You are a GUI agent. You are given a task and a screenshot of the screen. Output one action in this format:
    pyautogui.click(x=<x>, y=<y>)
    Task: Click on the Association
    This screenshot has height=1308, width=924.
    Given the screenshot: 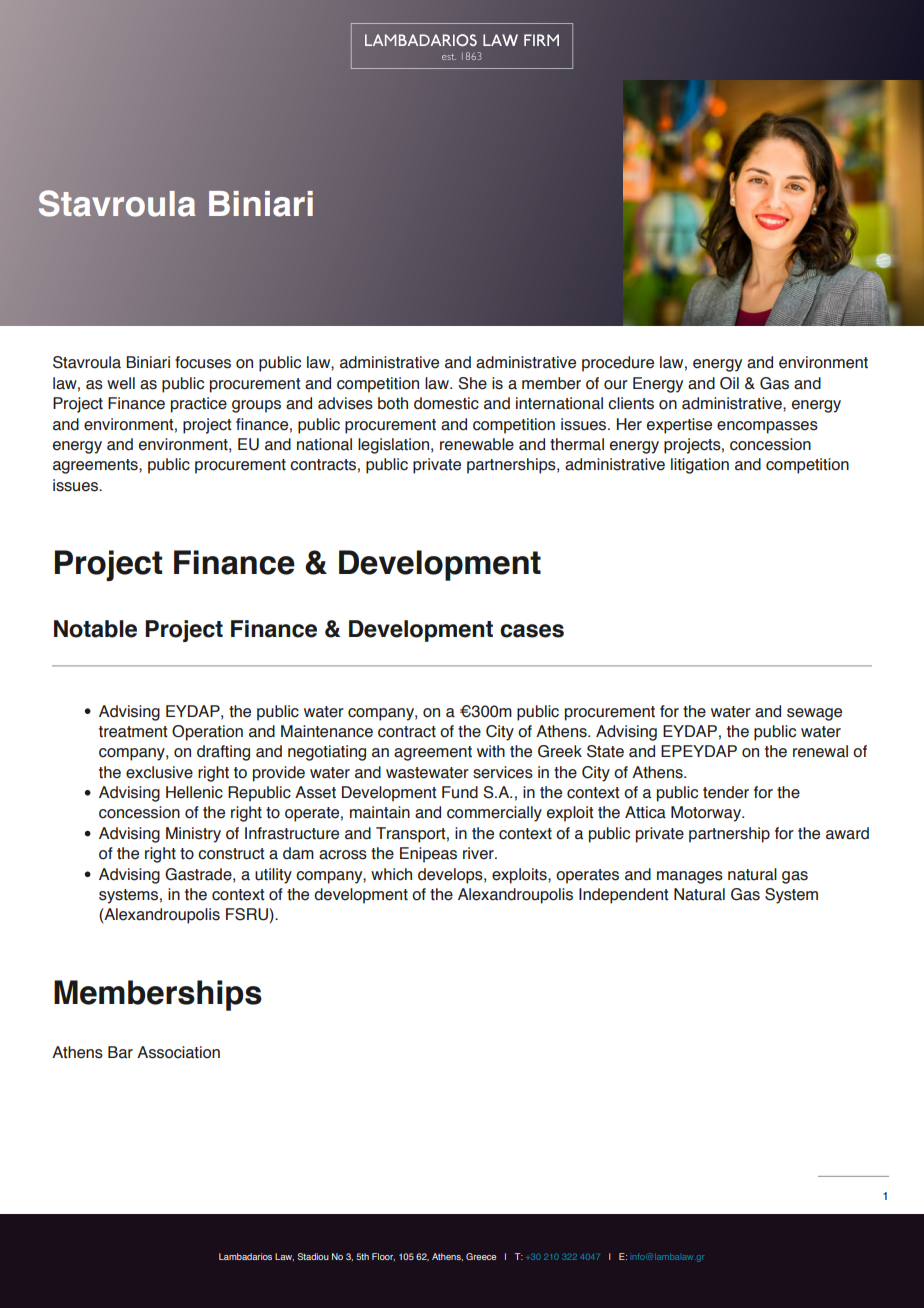 What is the action you would take?
    pyautogui.click(x=178, y=1052)
